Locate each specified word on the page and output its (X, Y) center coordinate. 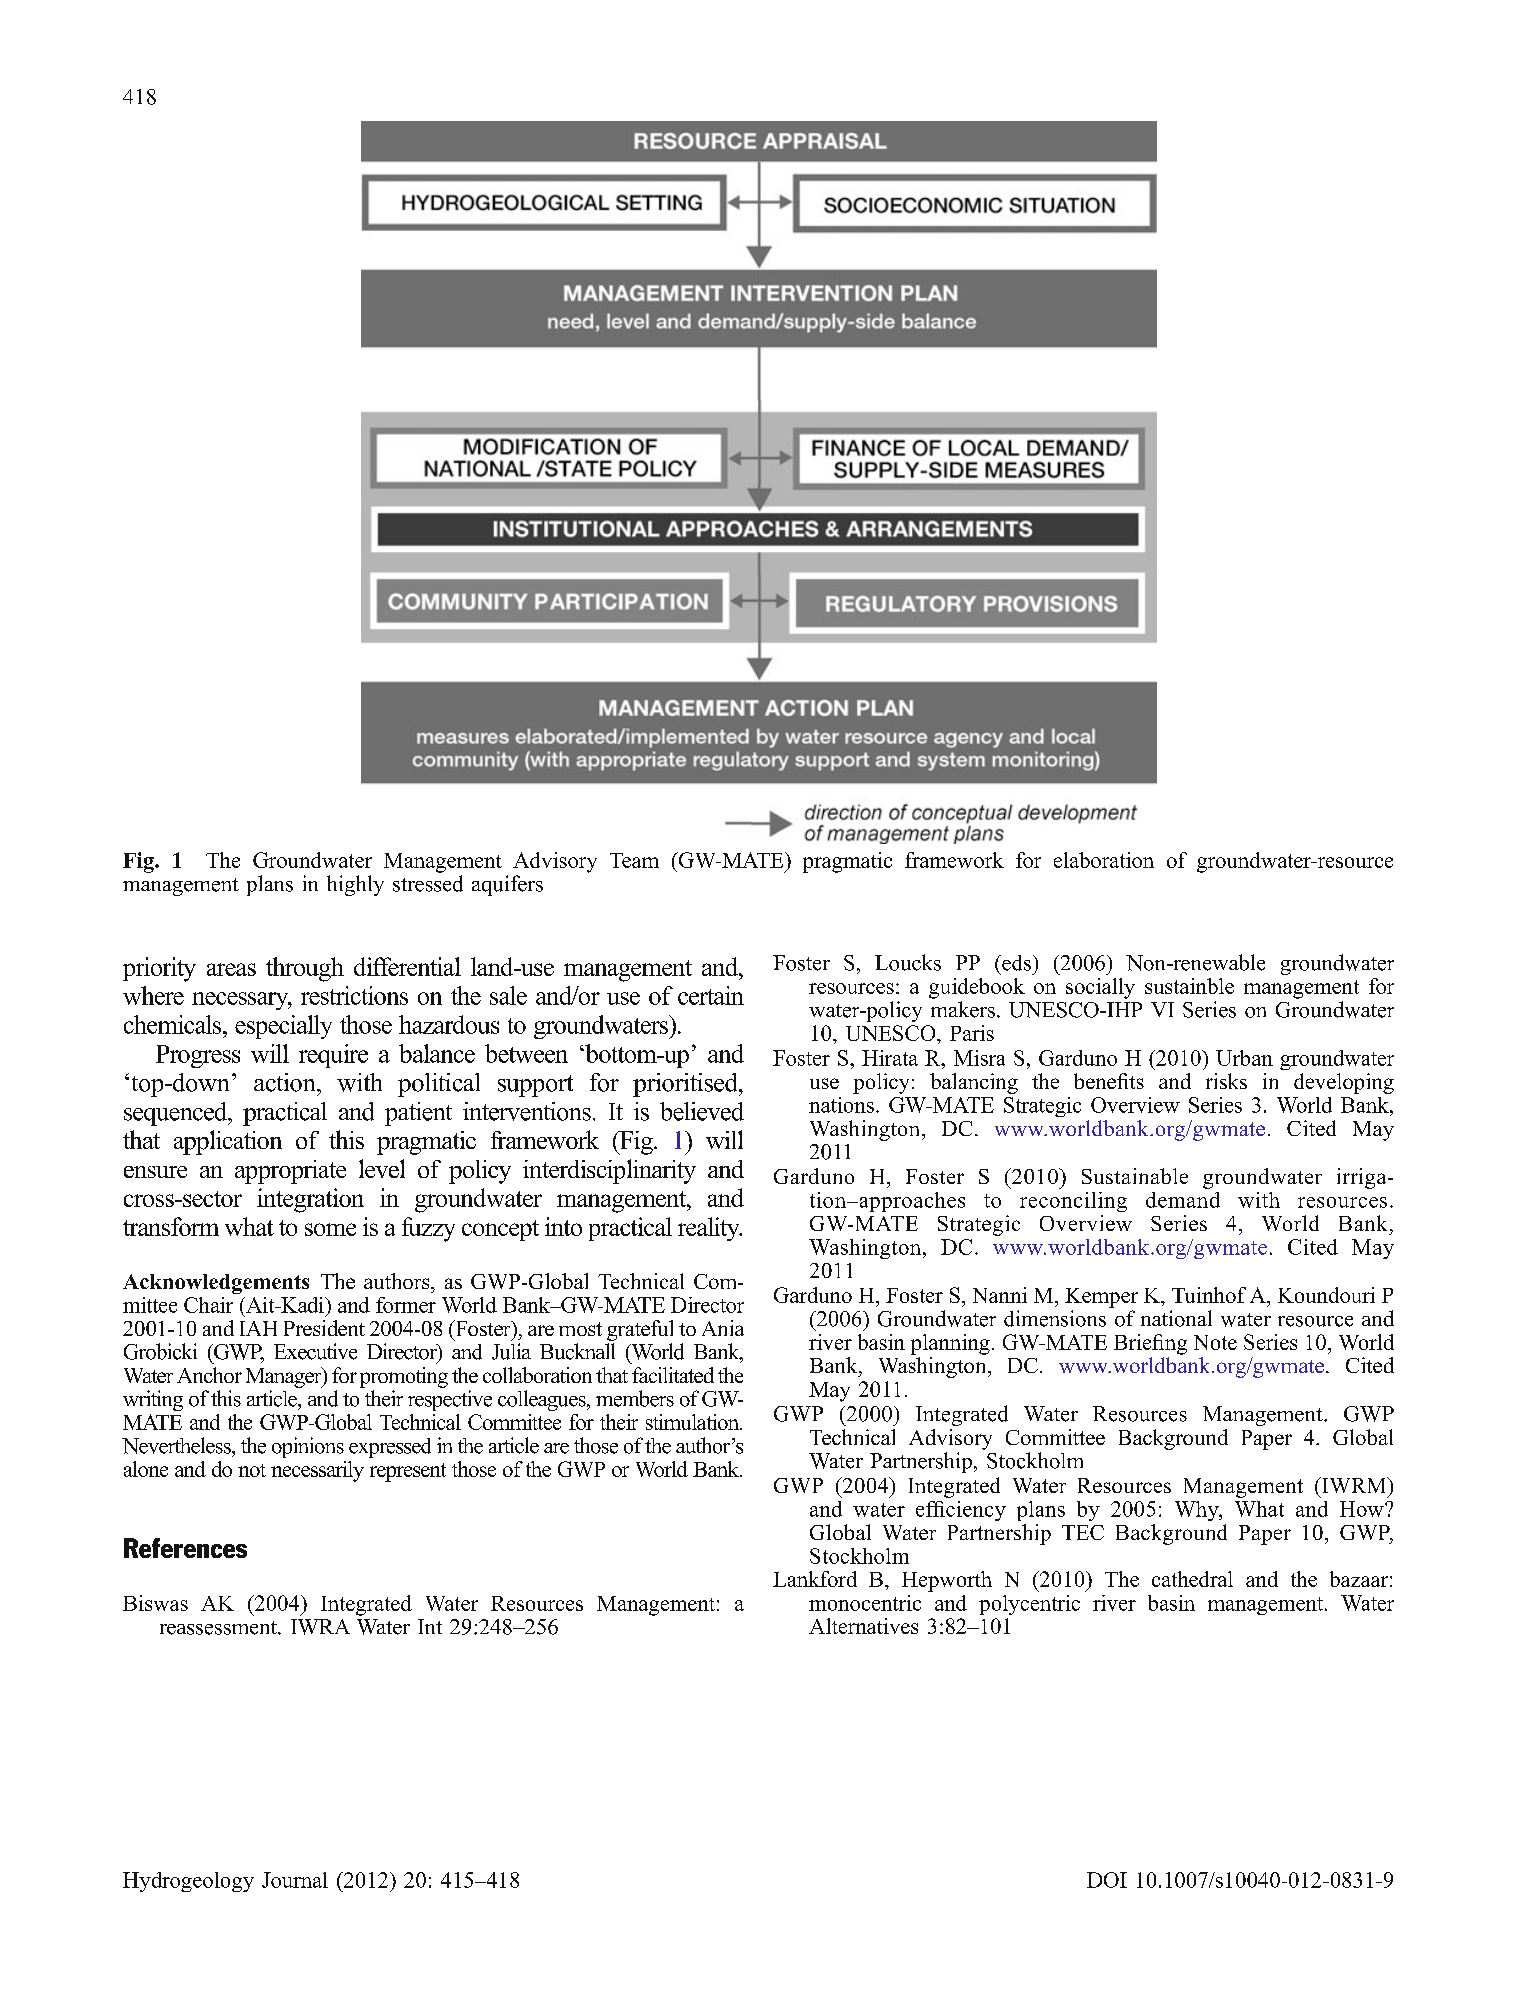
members (635, 1398)
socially (1100, 988)
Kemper (1101, 1298)
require (333, 1056)
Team (634, 860)
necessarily (317, 1471)
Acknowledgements (216, 1284)
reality (710, 1229)
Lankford (815, 1579)
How (1363, 1509)
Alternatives (863, 1626)
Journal (295, 1880)
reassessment (219, 1628)
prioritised (686, 1085)
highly (355, 885)
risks (1226, 1081)
